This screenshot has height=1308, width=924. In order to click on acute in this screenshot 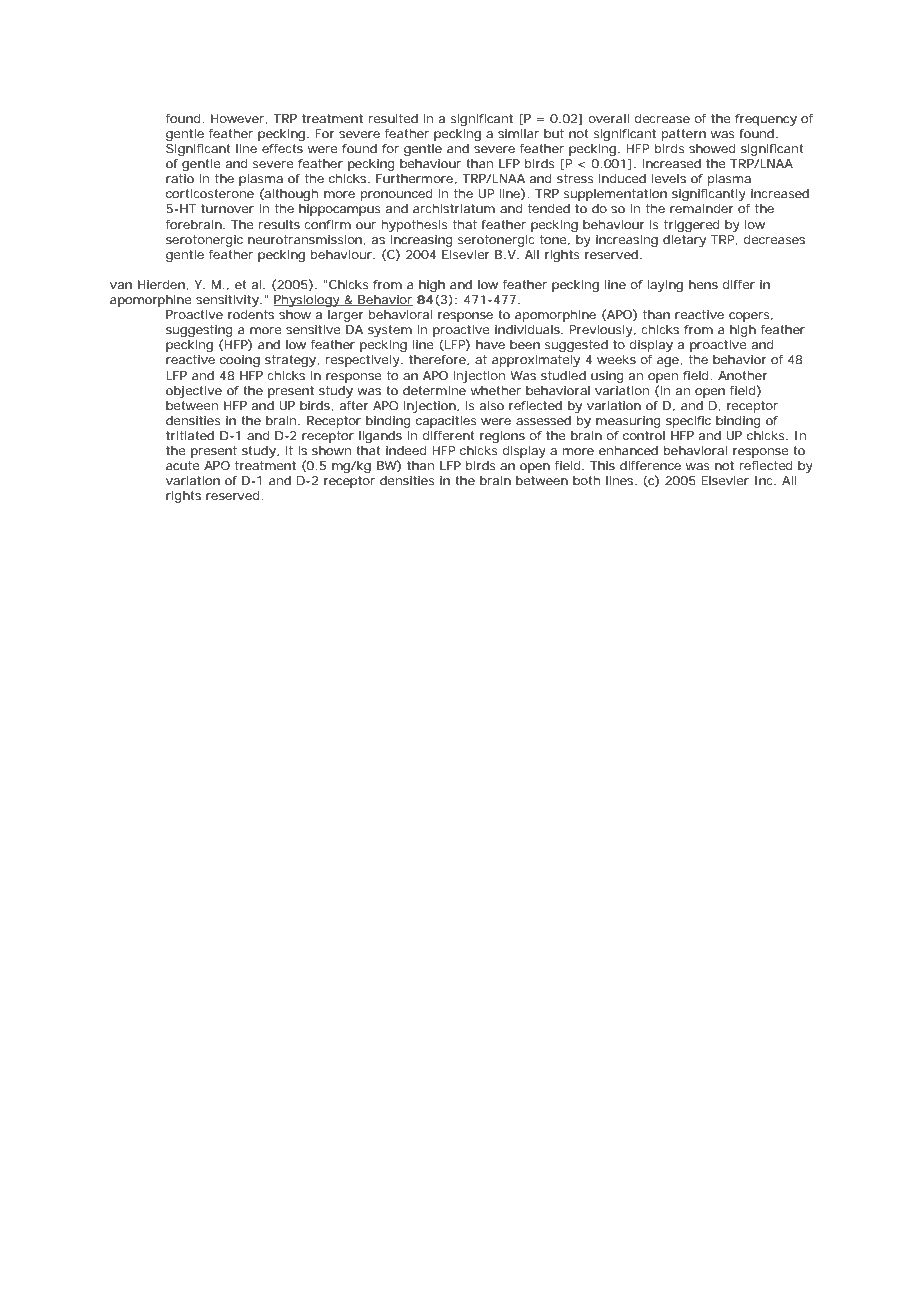, I will do `click(183, 465)`.
